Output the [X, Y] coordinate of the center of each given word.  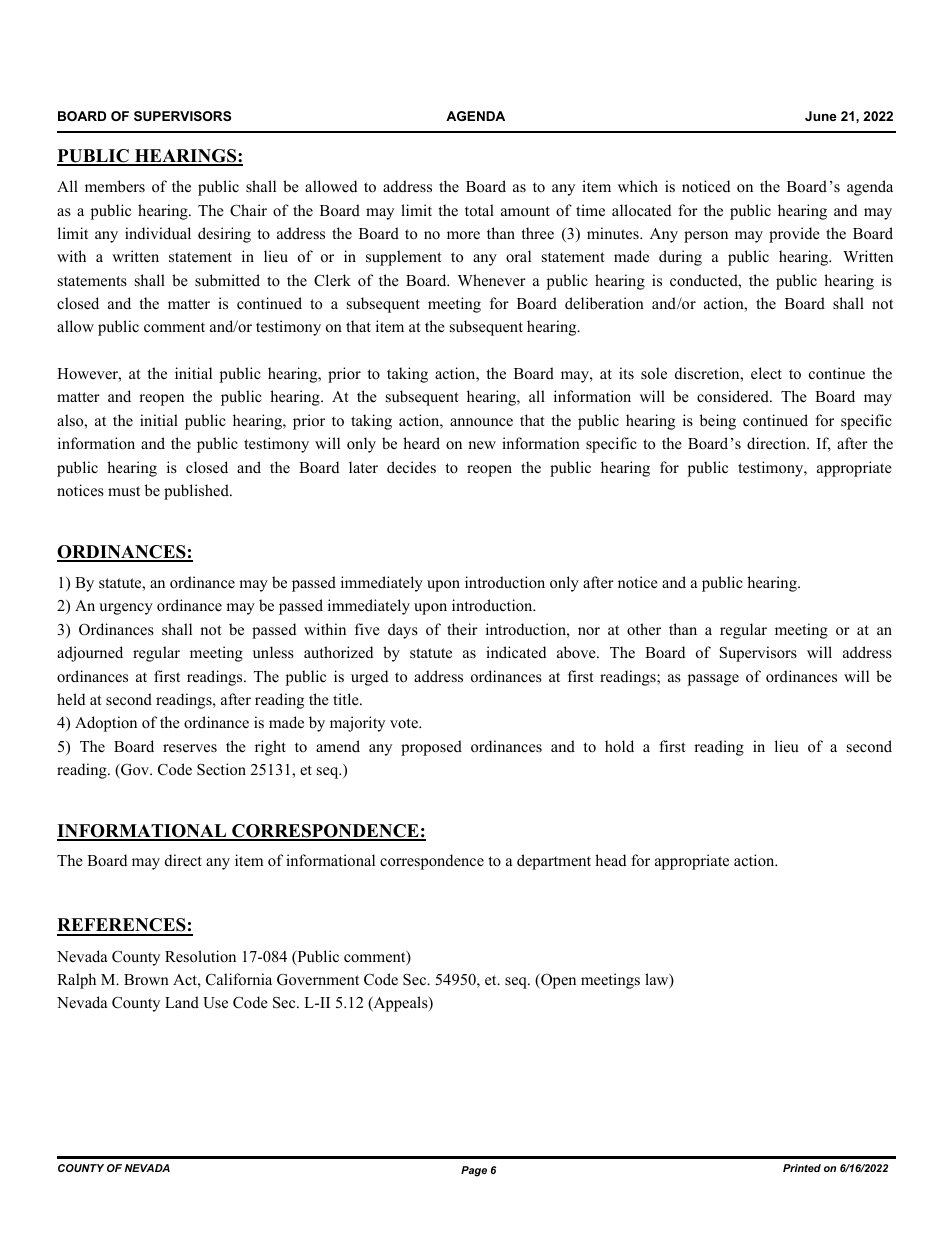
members [115, 186]
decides [411, 467]
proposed [431, 748]
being [718, 422]
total [479, 210]
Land [182, 1002]
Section [221, 769]
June [821, 116]
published [197, 492]
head [611, 860]
